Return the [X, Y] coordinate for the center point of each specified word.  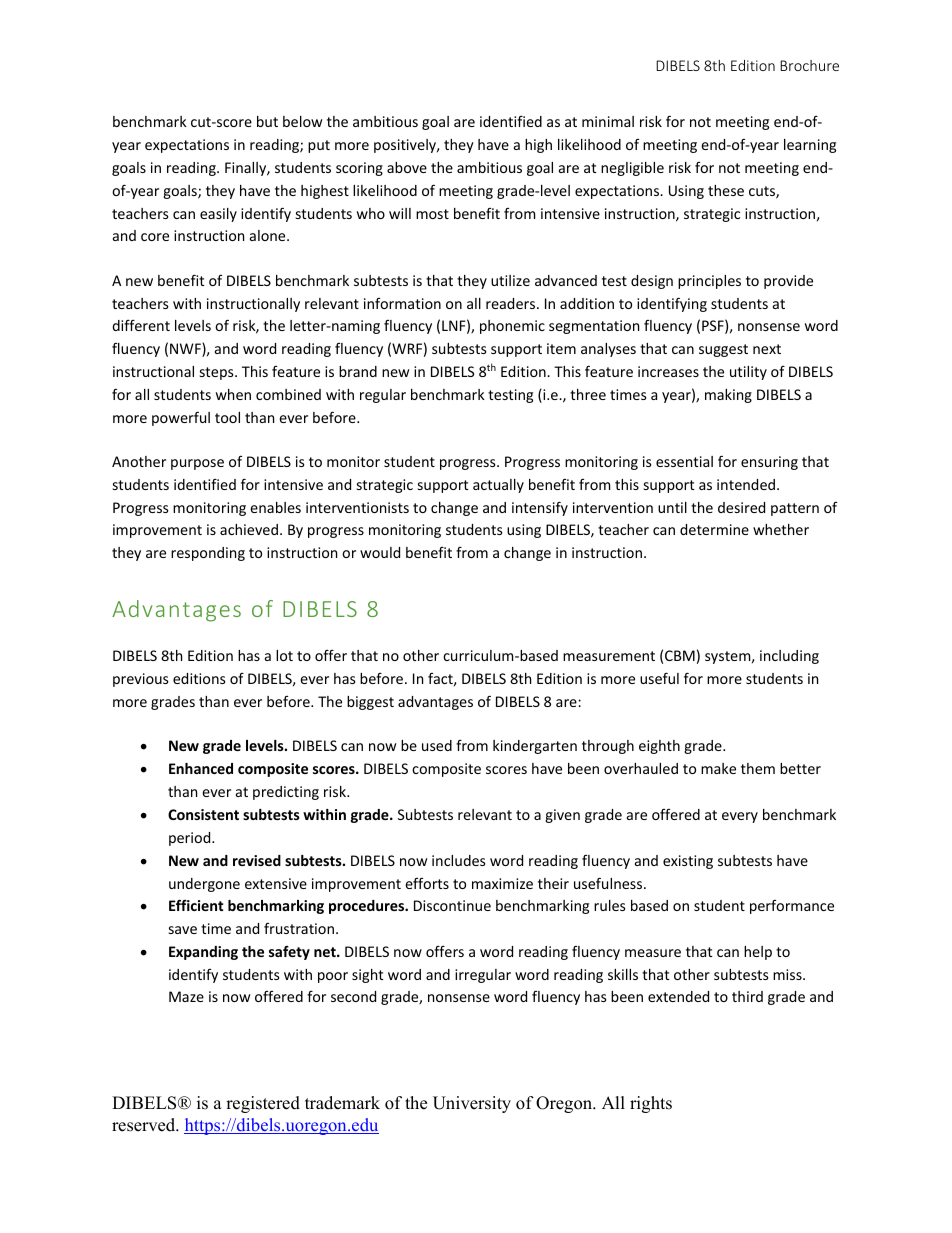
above [407, 167]
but [267, 121]
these [726, 190]
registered [263, 1104]
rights [651, 1104]
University [472, 1104]
